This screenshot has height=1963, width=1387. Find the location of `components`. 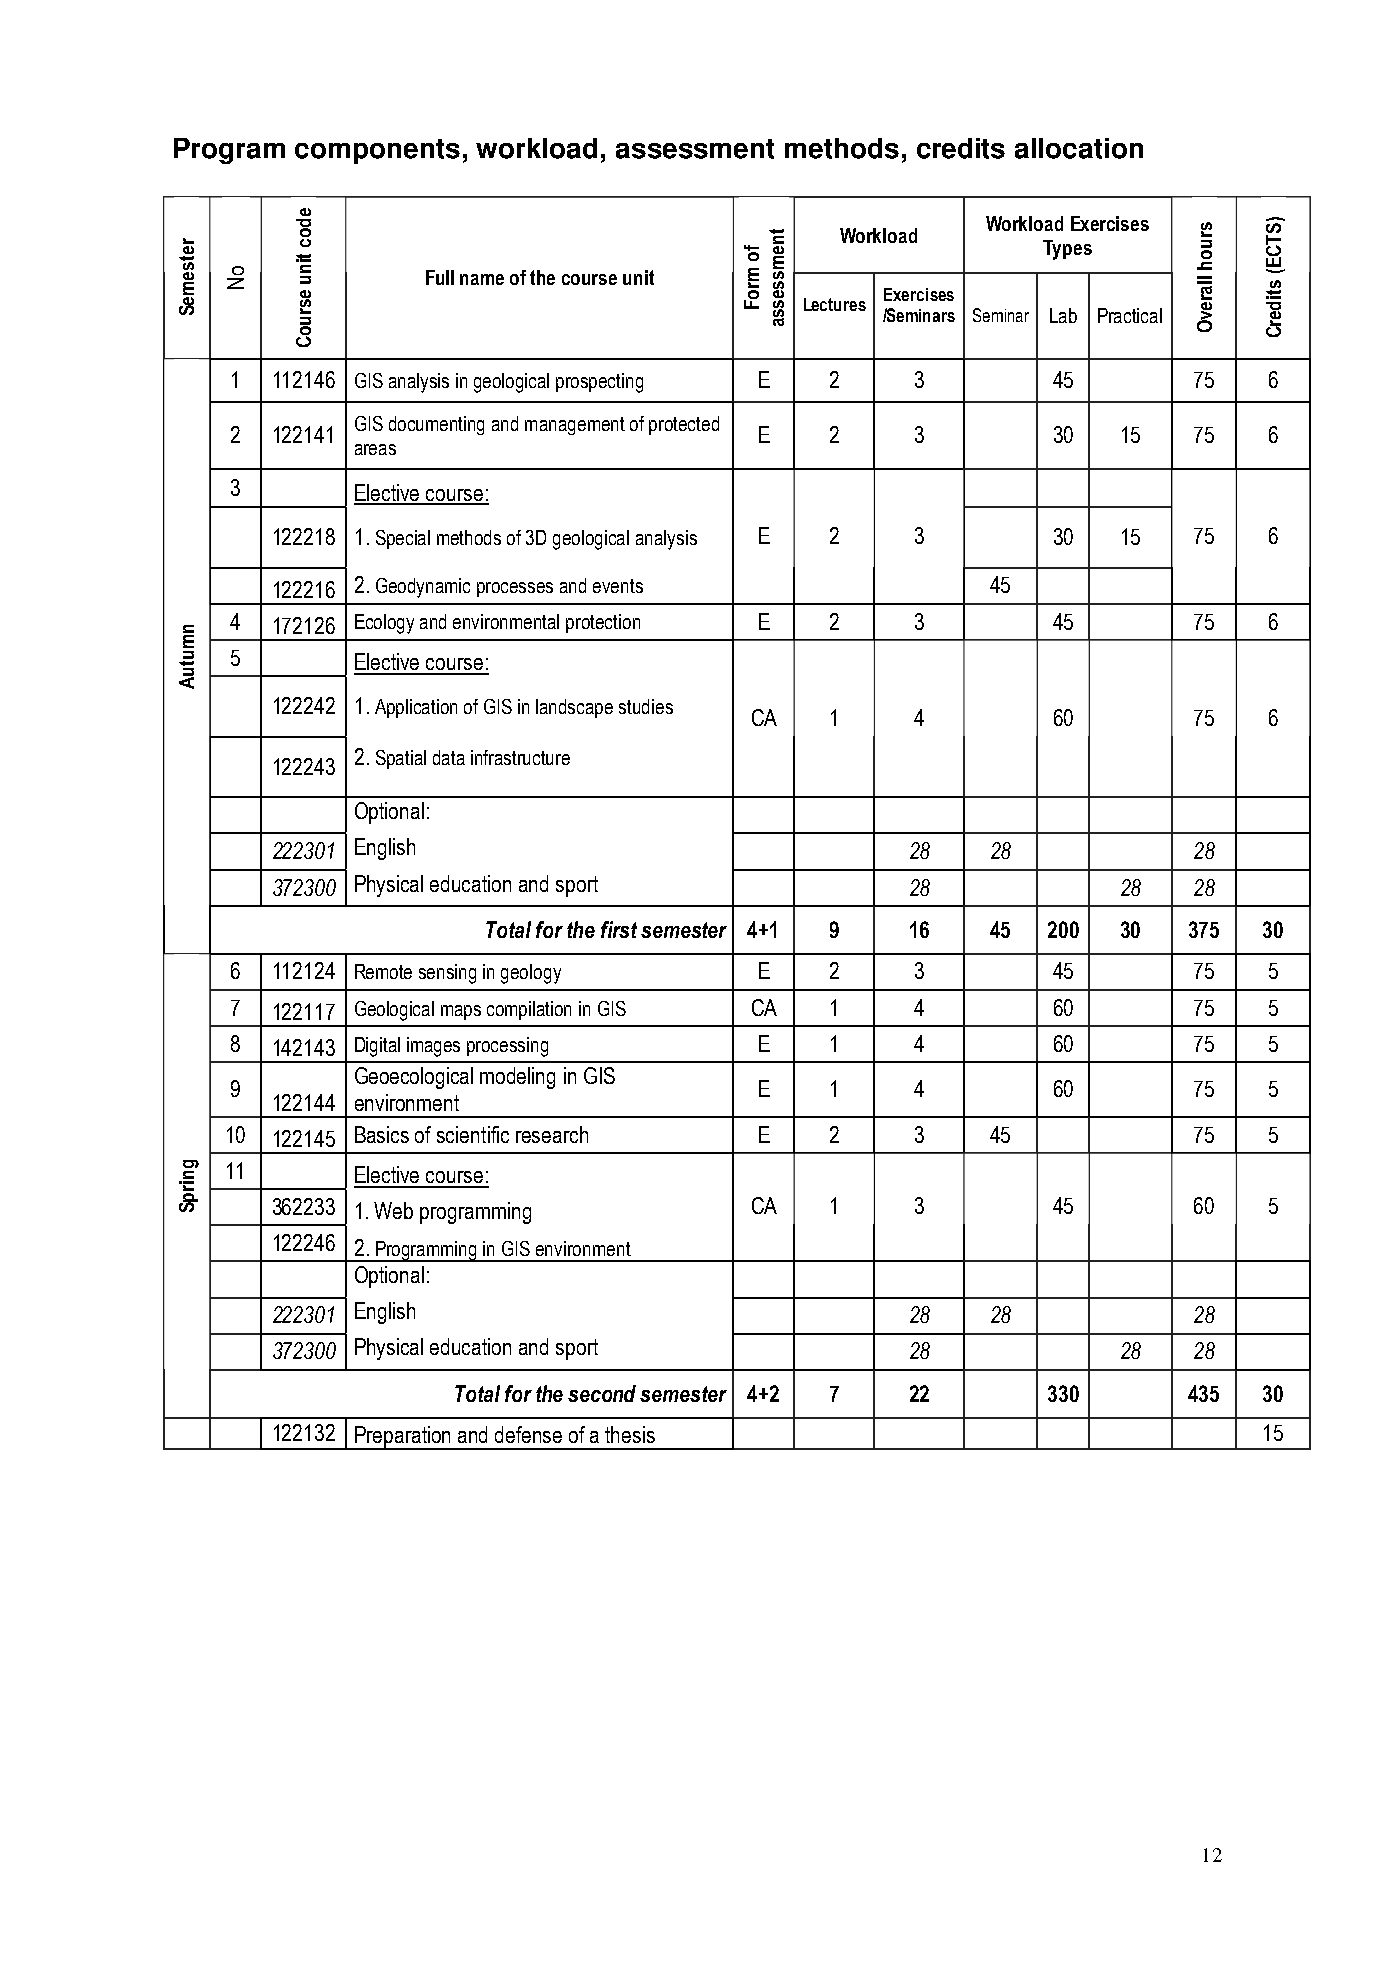

components is located at coordinates (377, 151).
